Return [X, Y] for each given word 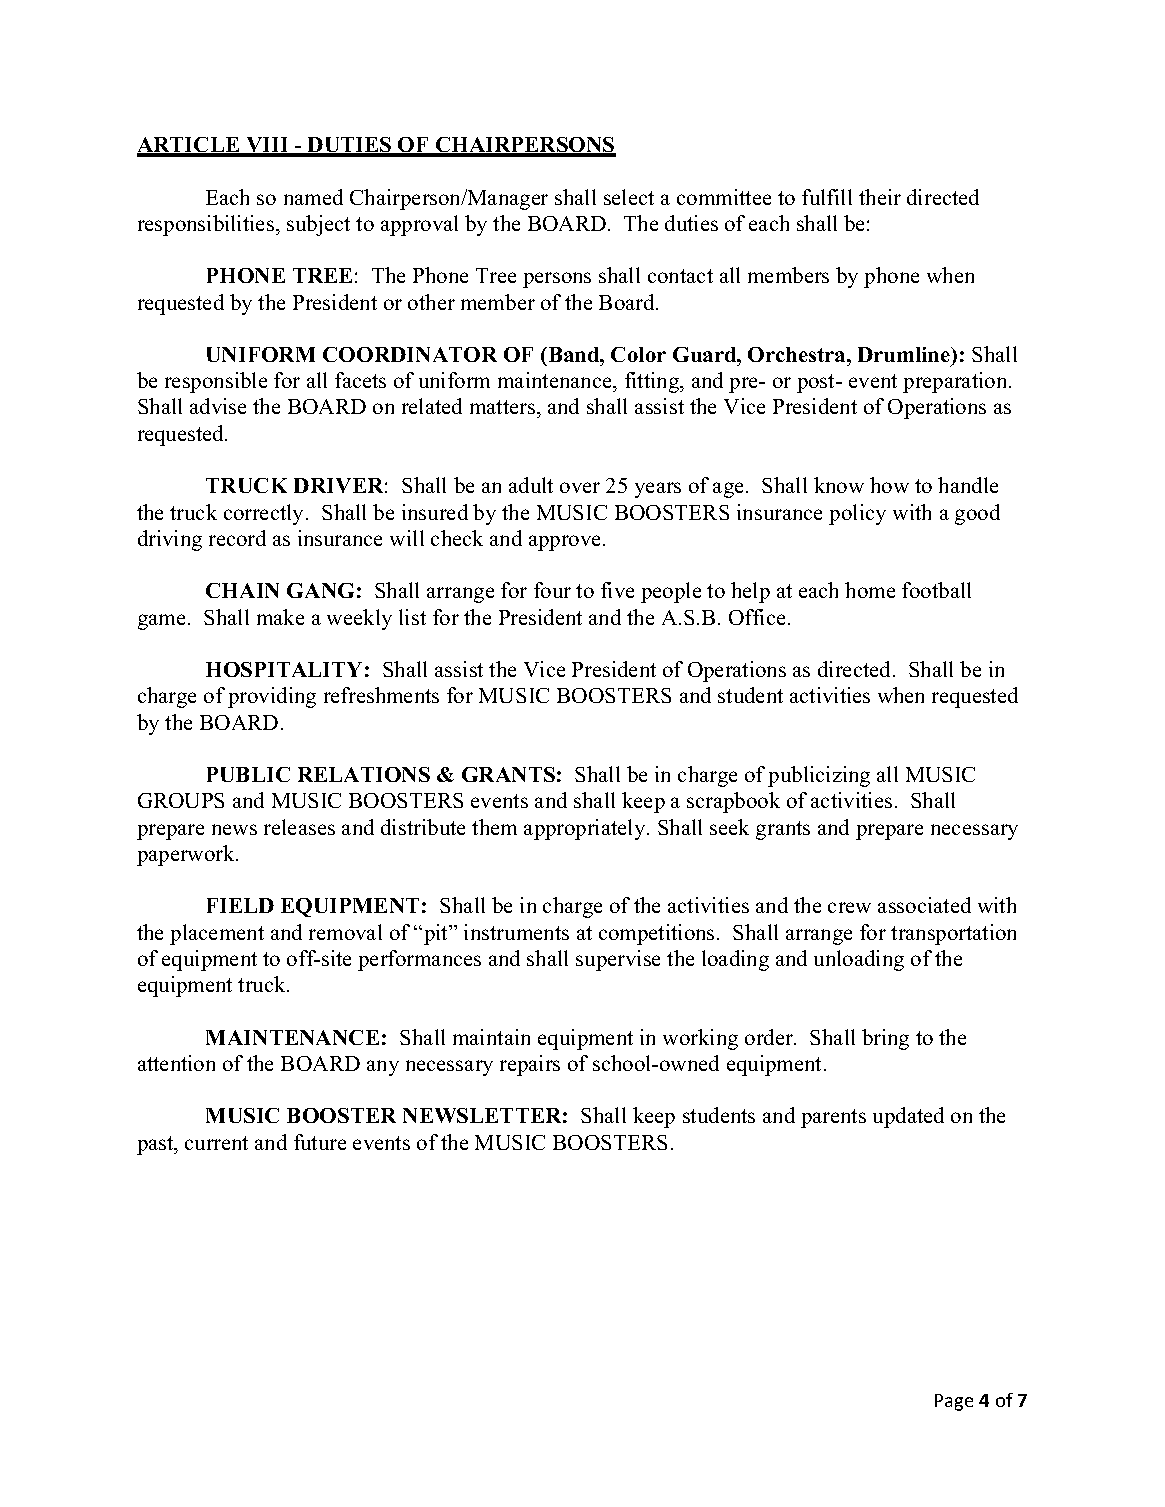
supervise [618, 960]
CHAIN [242, 590]
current [216, 1143]
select [629, 197]
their [880, 197]
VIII [267, 146]
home [870, 590]
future [320, 1142]
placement [217, 934]
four [552, 590]
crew [849, 907]
